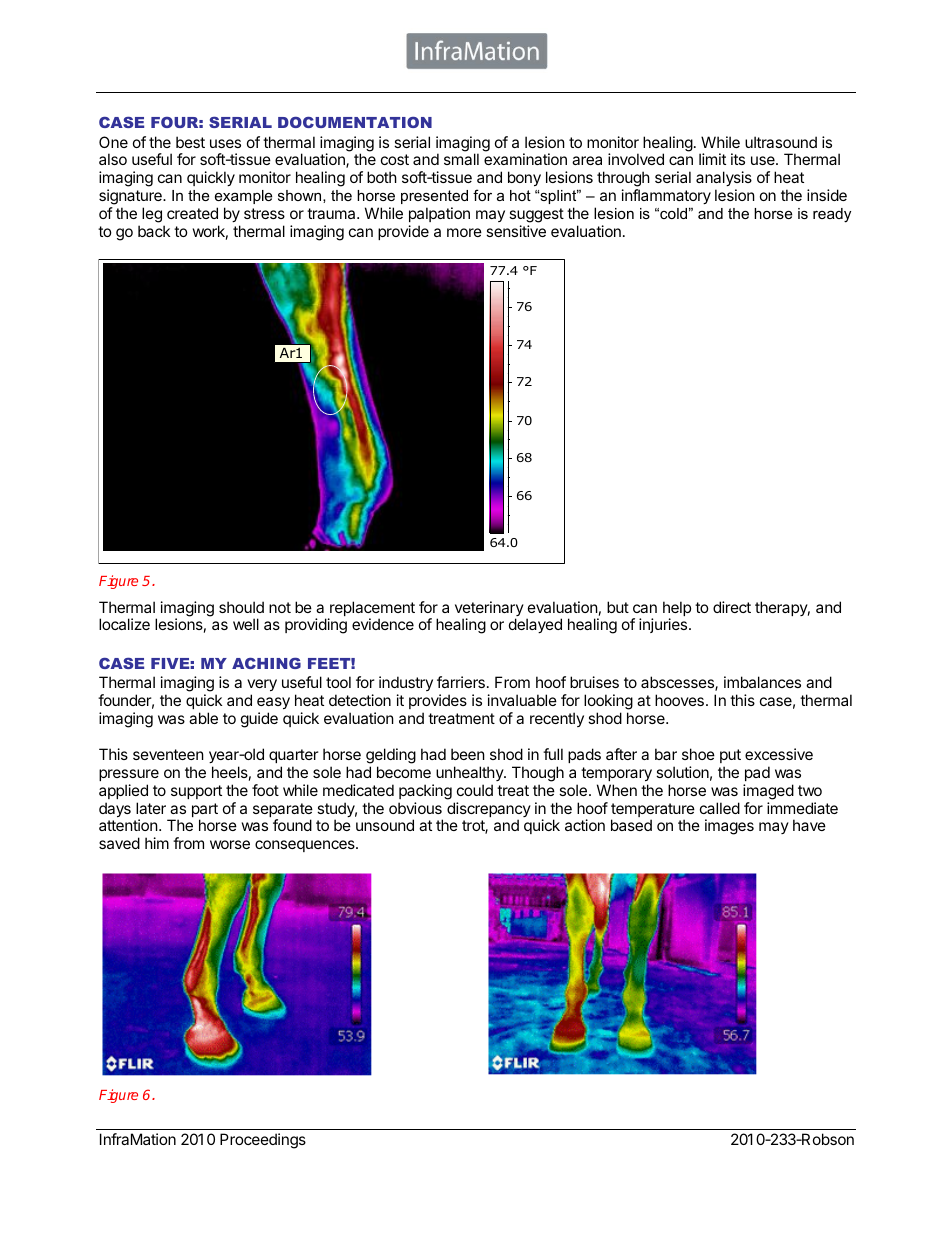 The width and height of the image is (952, 1233). What do you see at coordinates (732, 607) in the image?
I see `direct` at bounding box center [732, 607].
